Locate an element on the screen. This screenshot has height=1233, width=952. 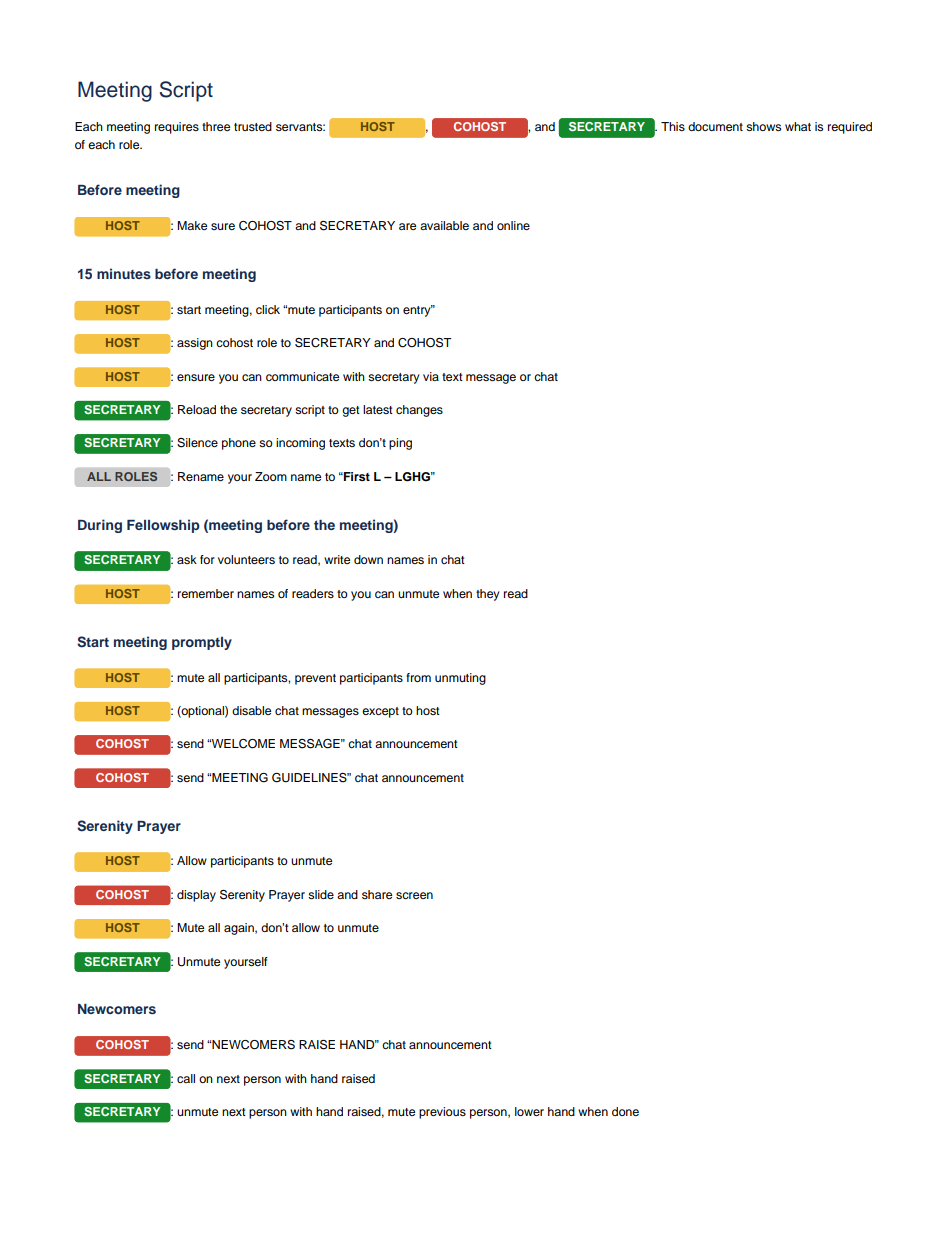
available is located at coordinates (444, 225).
